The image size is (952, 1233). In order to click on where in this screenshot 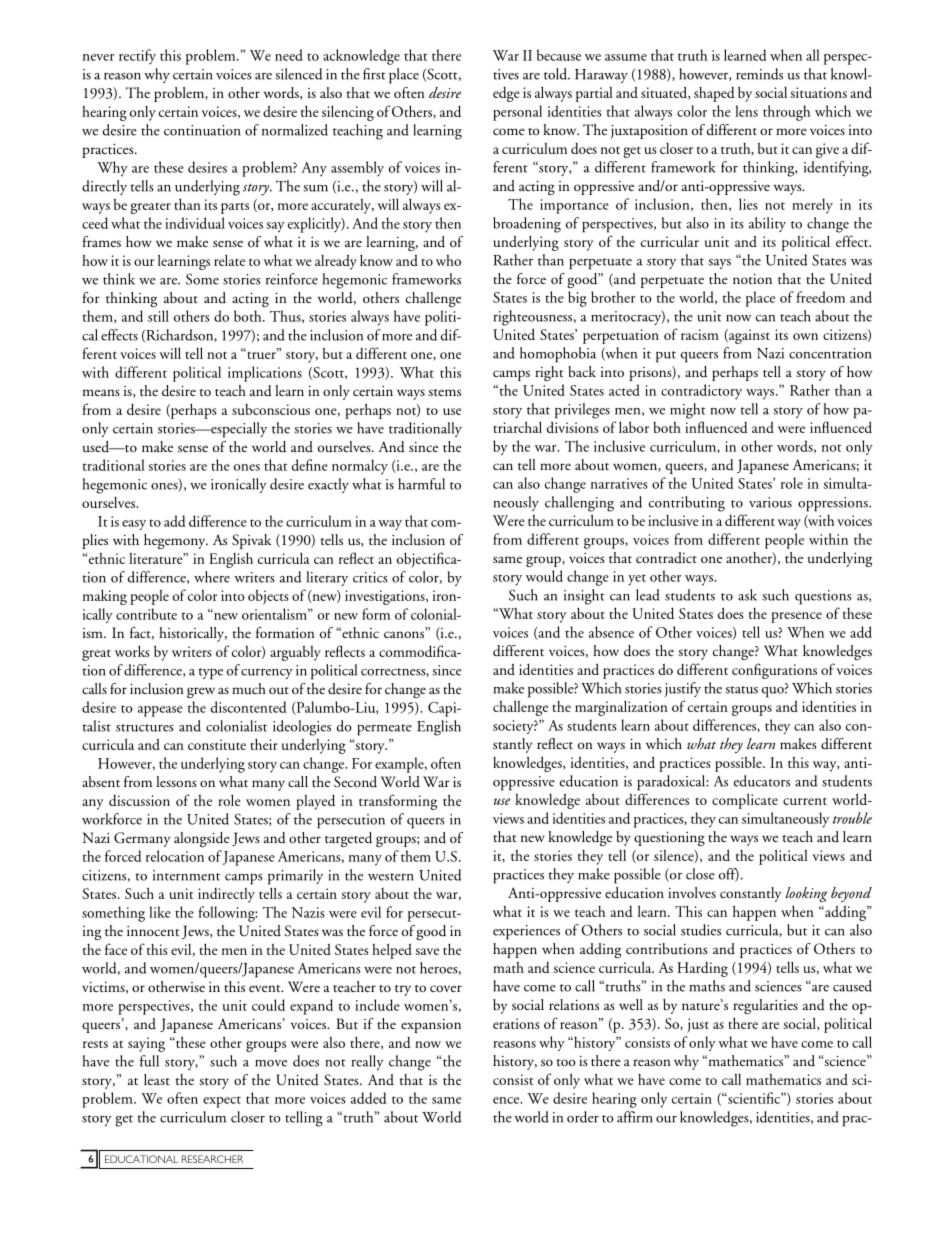, I will do `click(212, 577)`.
